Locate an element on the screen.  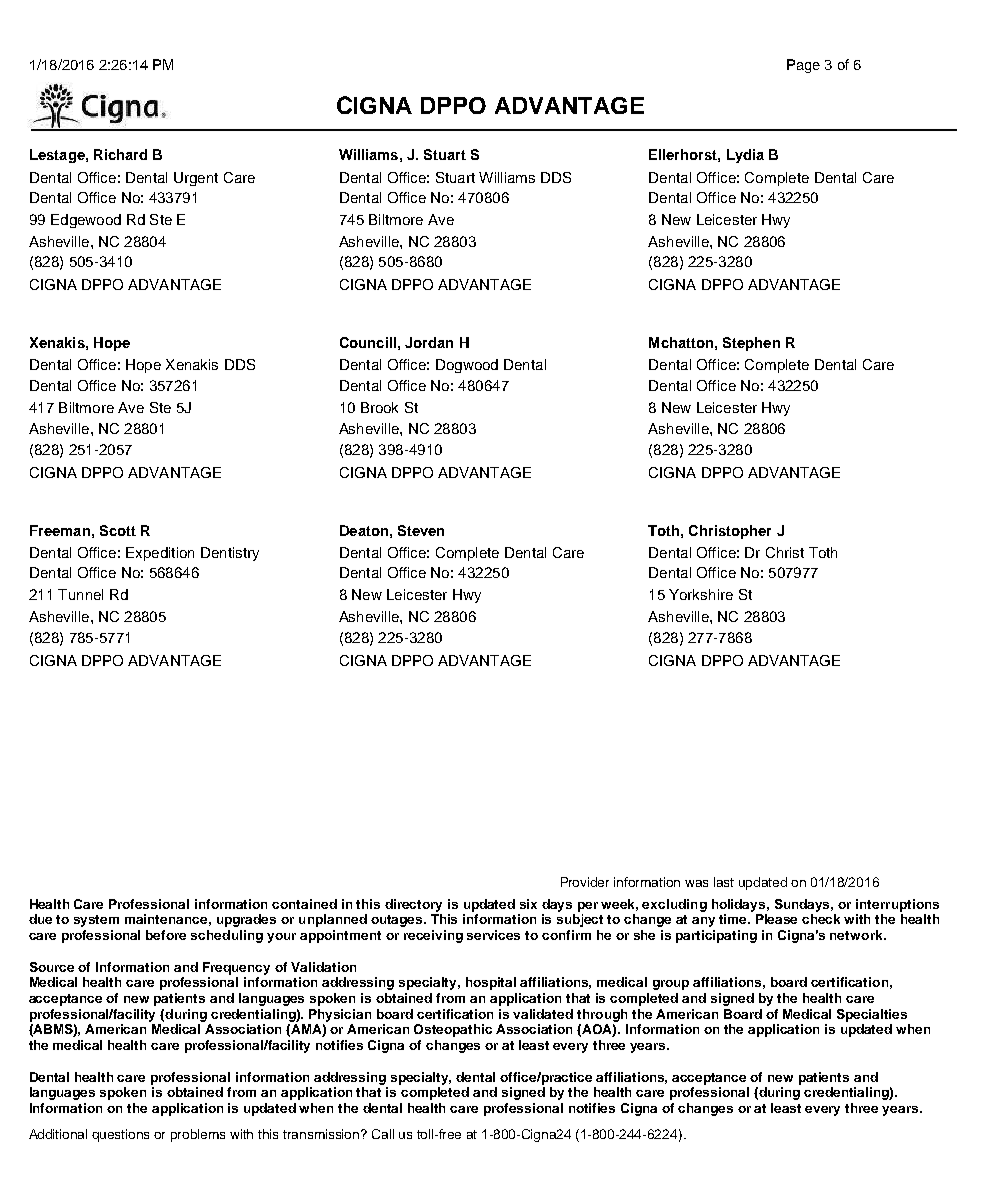
Lydia is located at coordinates (745, 156).
